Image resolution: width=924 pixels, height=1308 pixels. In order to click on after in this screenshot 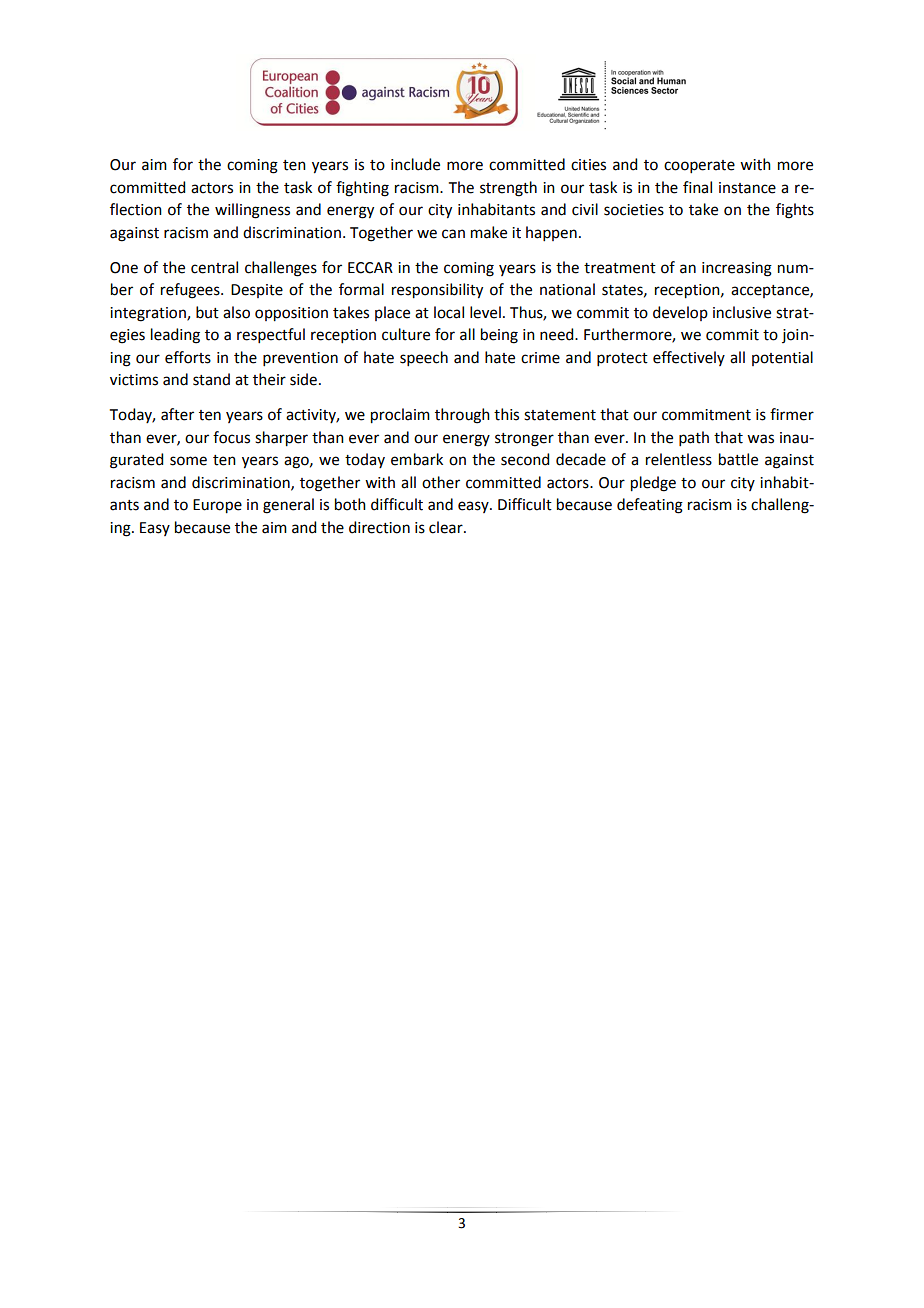, I will do `click(177, 414)`.
